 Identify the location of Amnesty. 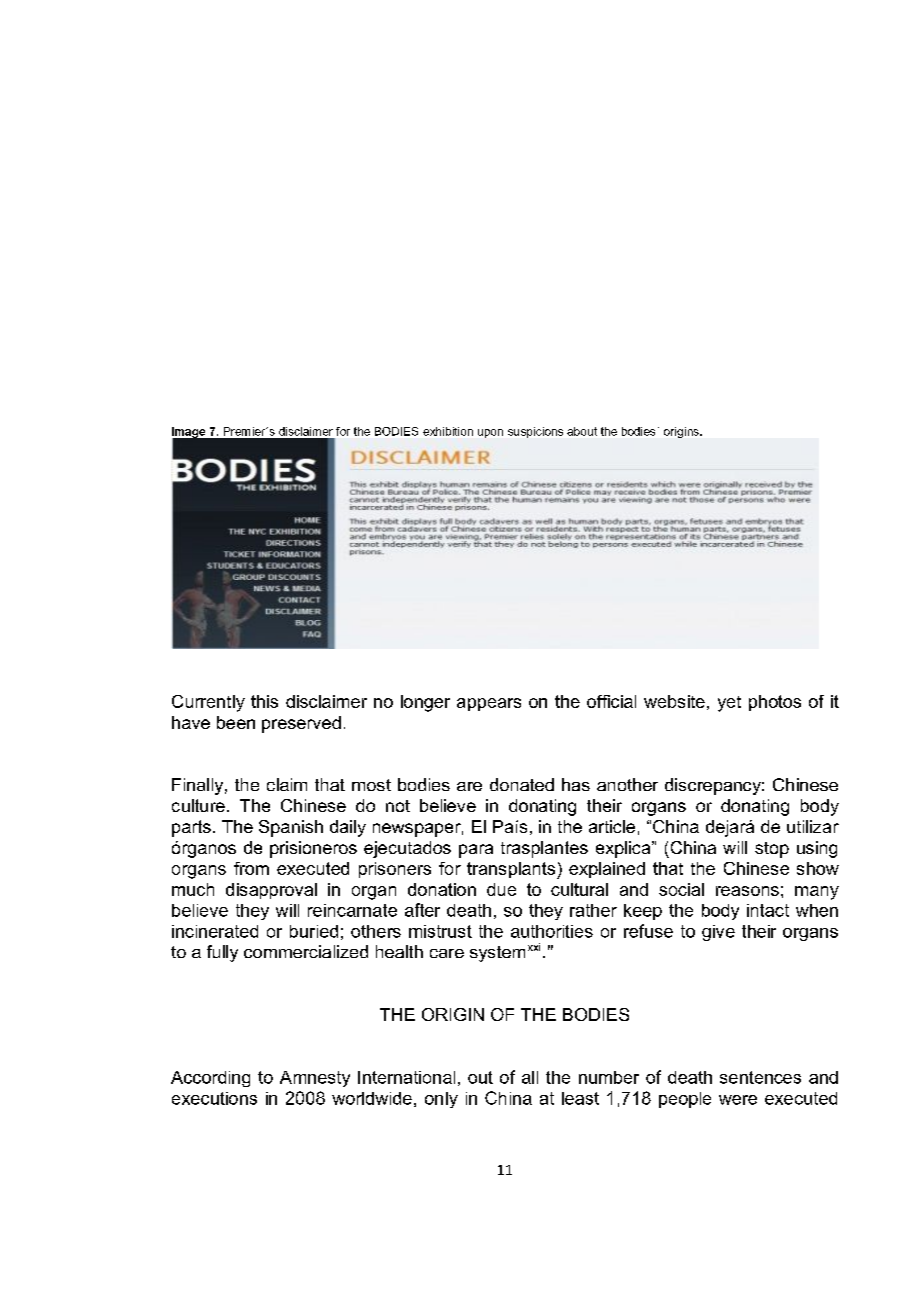
(315, 1079).
